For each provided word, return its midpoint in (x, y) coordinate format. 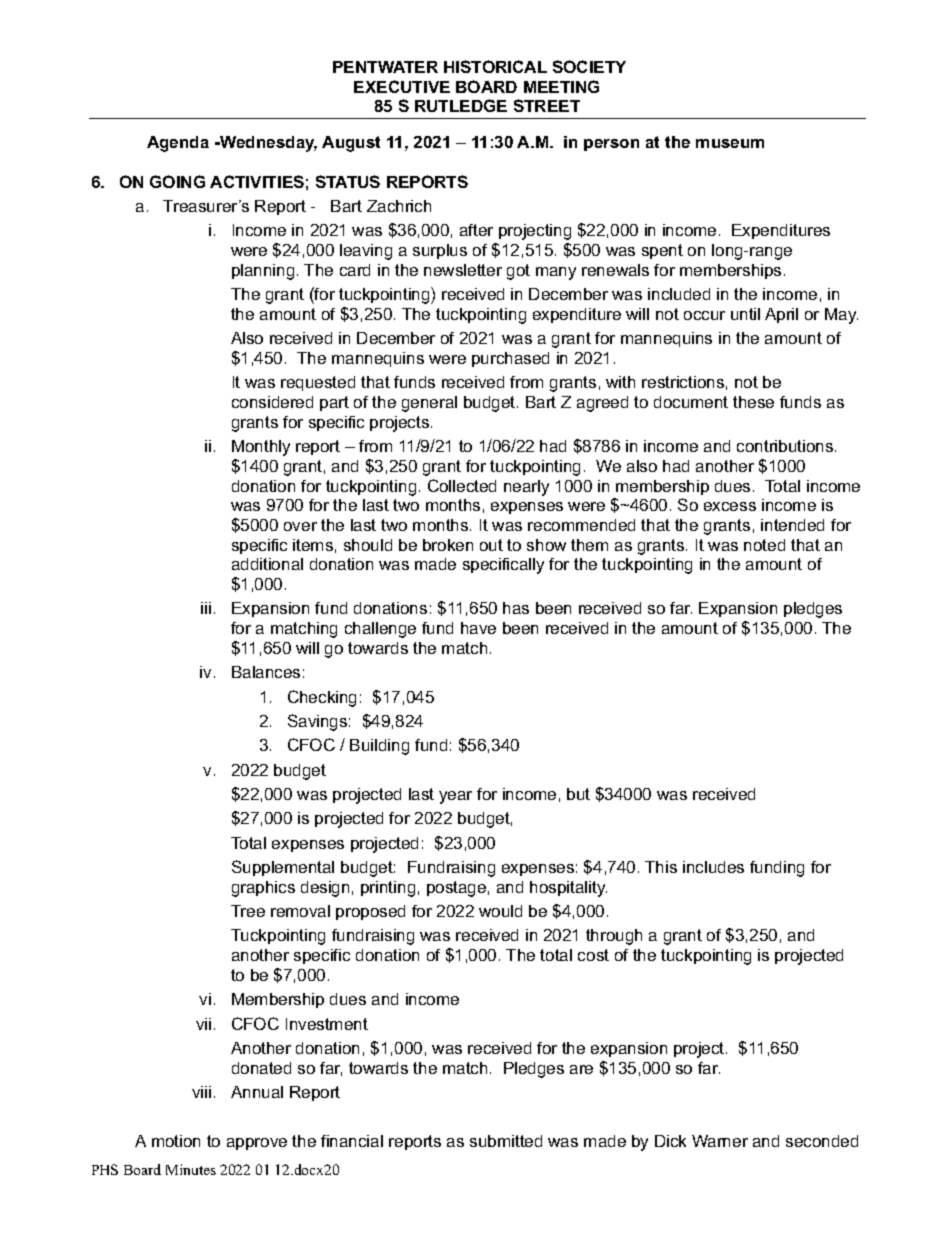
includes (713, 867)
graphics (263, 889)
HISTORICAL (495, 66)
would (500, 911)
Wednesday (267, 144)
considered (272, 402)
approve (257, 1144)
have (478, 628)
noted (764, 545)
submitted (506, 1141)
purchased (510, 359)
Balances (266, 672)
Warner (720, 1141)
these (753, 402)
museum (730, 143)
